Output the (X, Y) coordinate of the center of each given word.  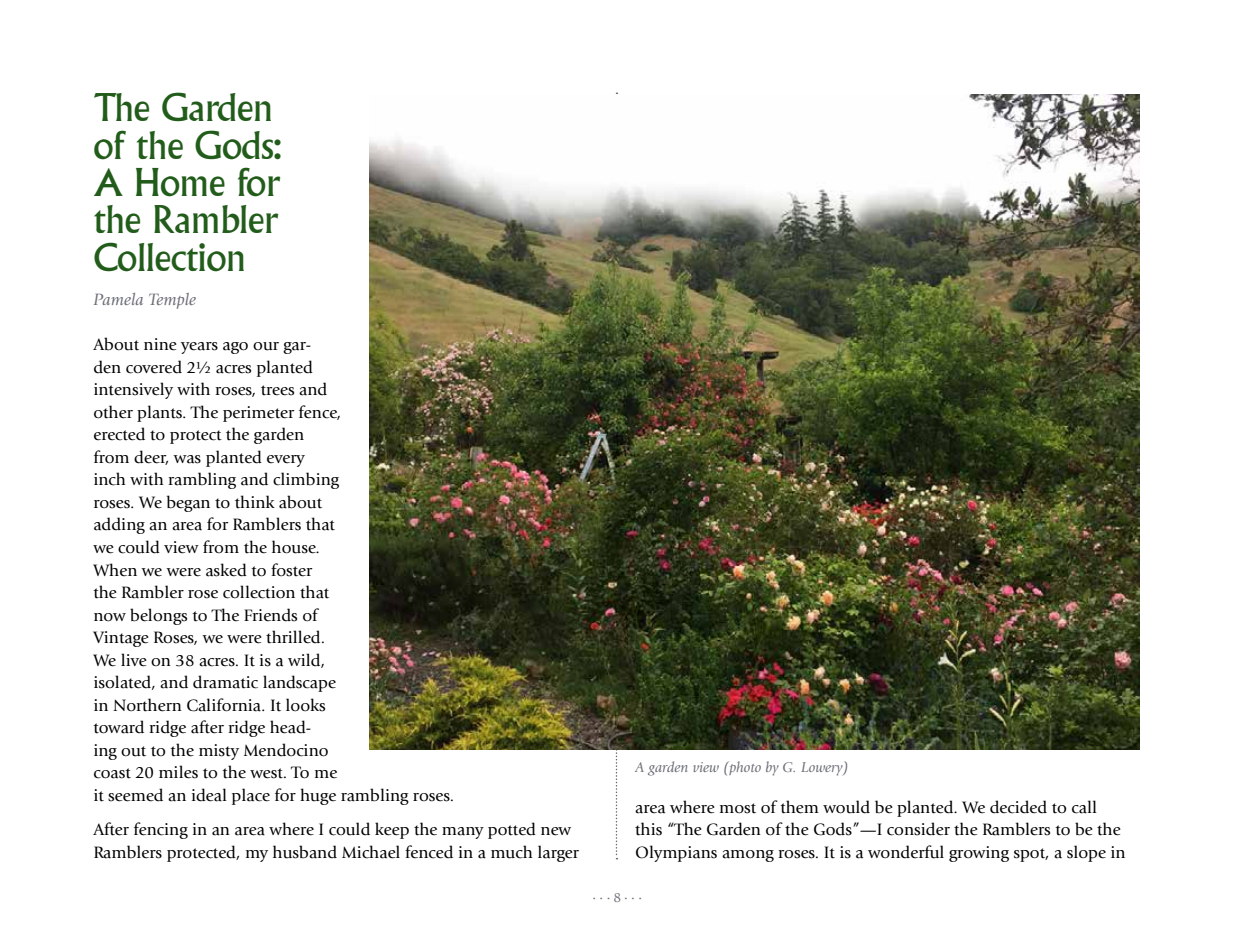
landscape (299, 683)
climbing (306, 480)
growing (979, 854)
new (556, 831)
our (266, 346)
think (255, 502)
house (295, 547)
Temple (172, 301)
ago (235, 348)
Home (180, 182)
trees (277, 390)
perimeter (259, 414)
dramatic (225, 682)
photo (744, 768)
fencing (161, 830)
